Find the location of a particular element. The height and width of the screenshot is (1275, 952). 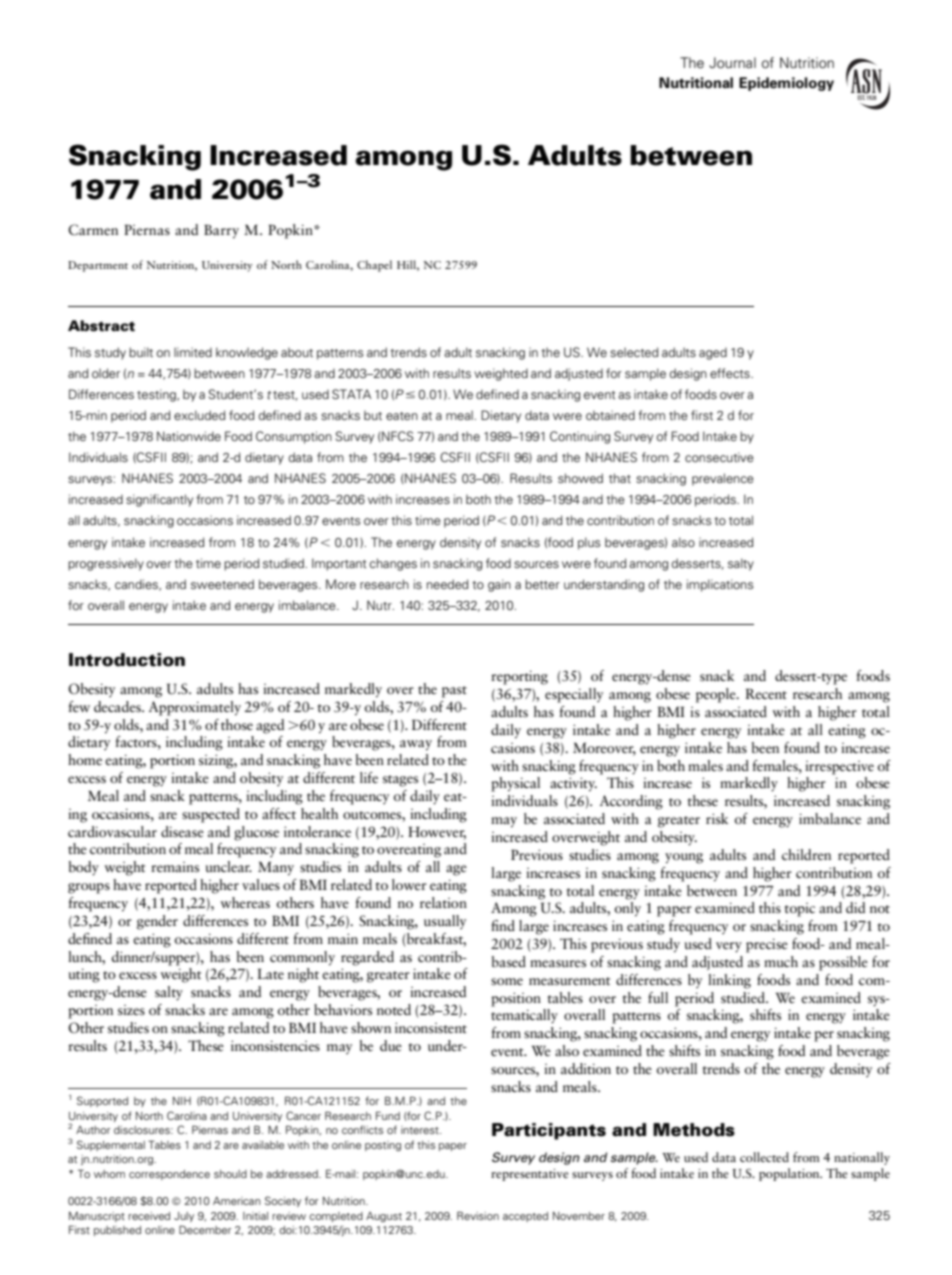

Journal is located at coordinates (732, 62).
